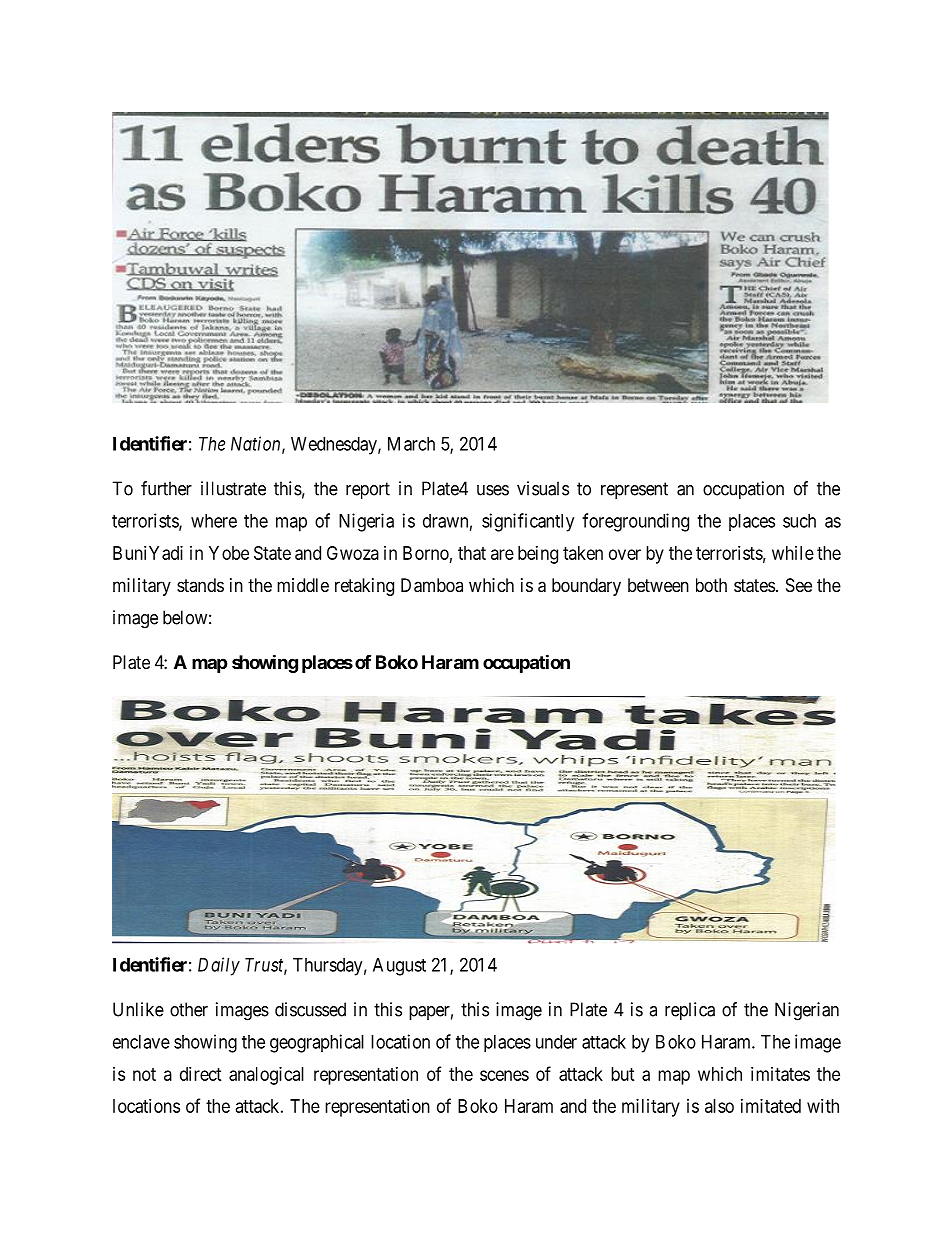 The height and width of the document is (1233, 952). Describe the element at coordinates (711, 585) in the document. I see `both` at that location.
